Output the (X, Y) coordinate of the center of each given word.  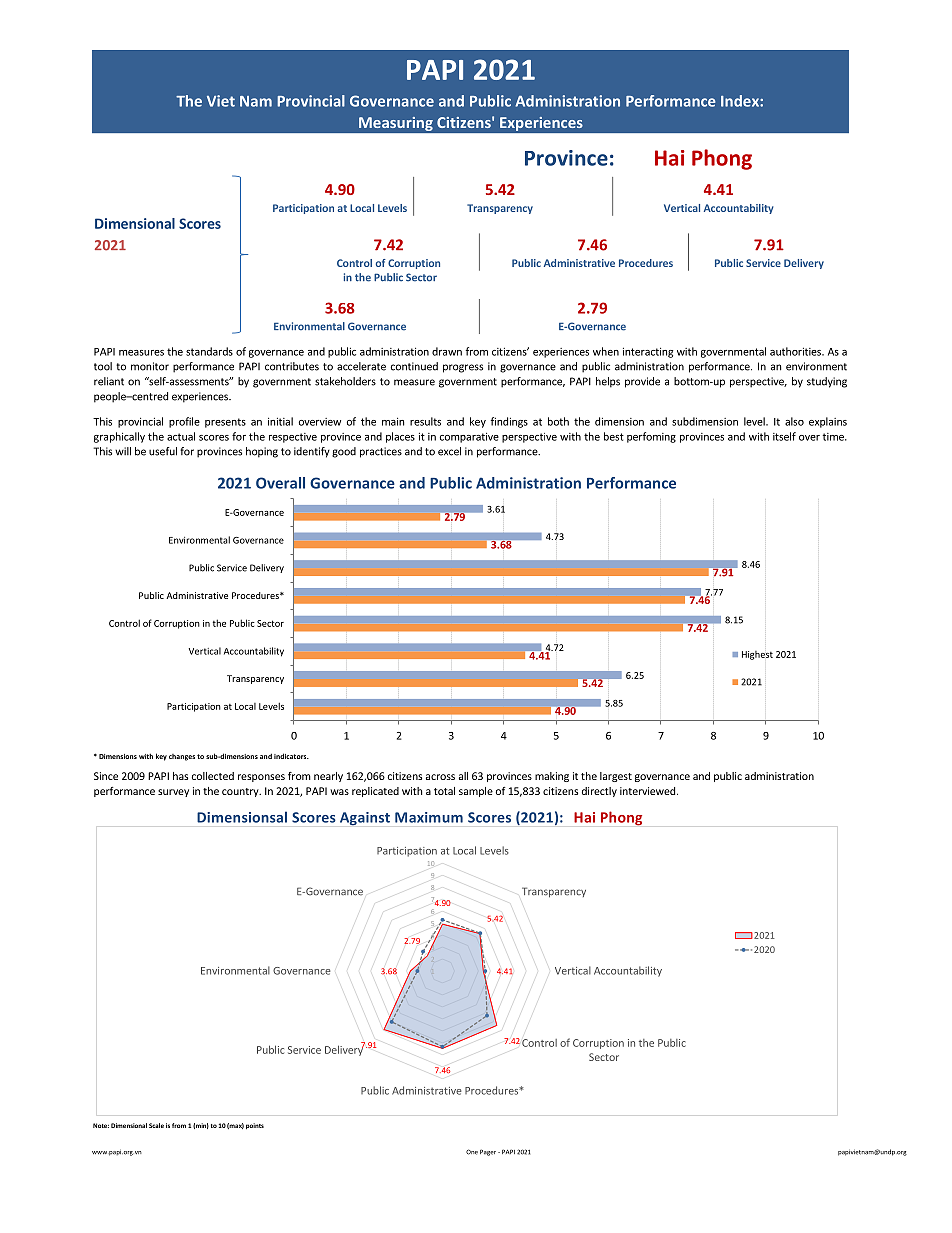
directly (599, 792)
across (440, 777)
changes (182, 757)
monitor (150, 366)
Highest (757, 655)
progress (463, 368)
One (472, 1152)
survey (173, 793)
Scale (156, 1125)
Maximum (429, 817)
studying (827, 382)
